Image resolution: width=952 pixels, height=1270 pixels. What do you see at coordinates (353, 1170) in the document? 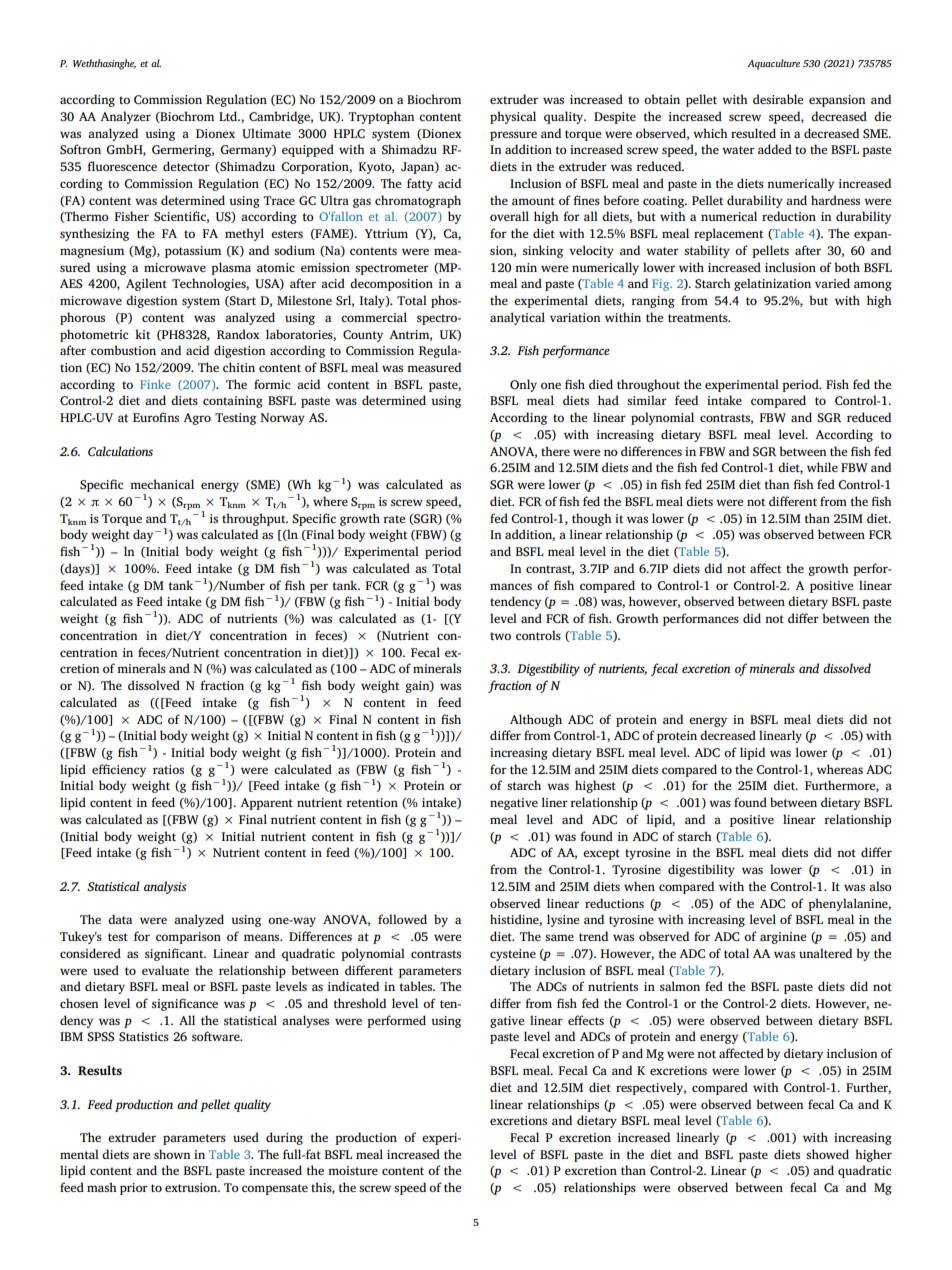
I see `moisture` at bounding box center [353, 1170].
